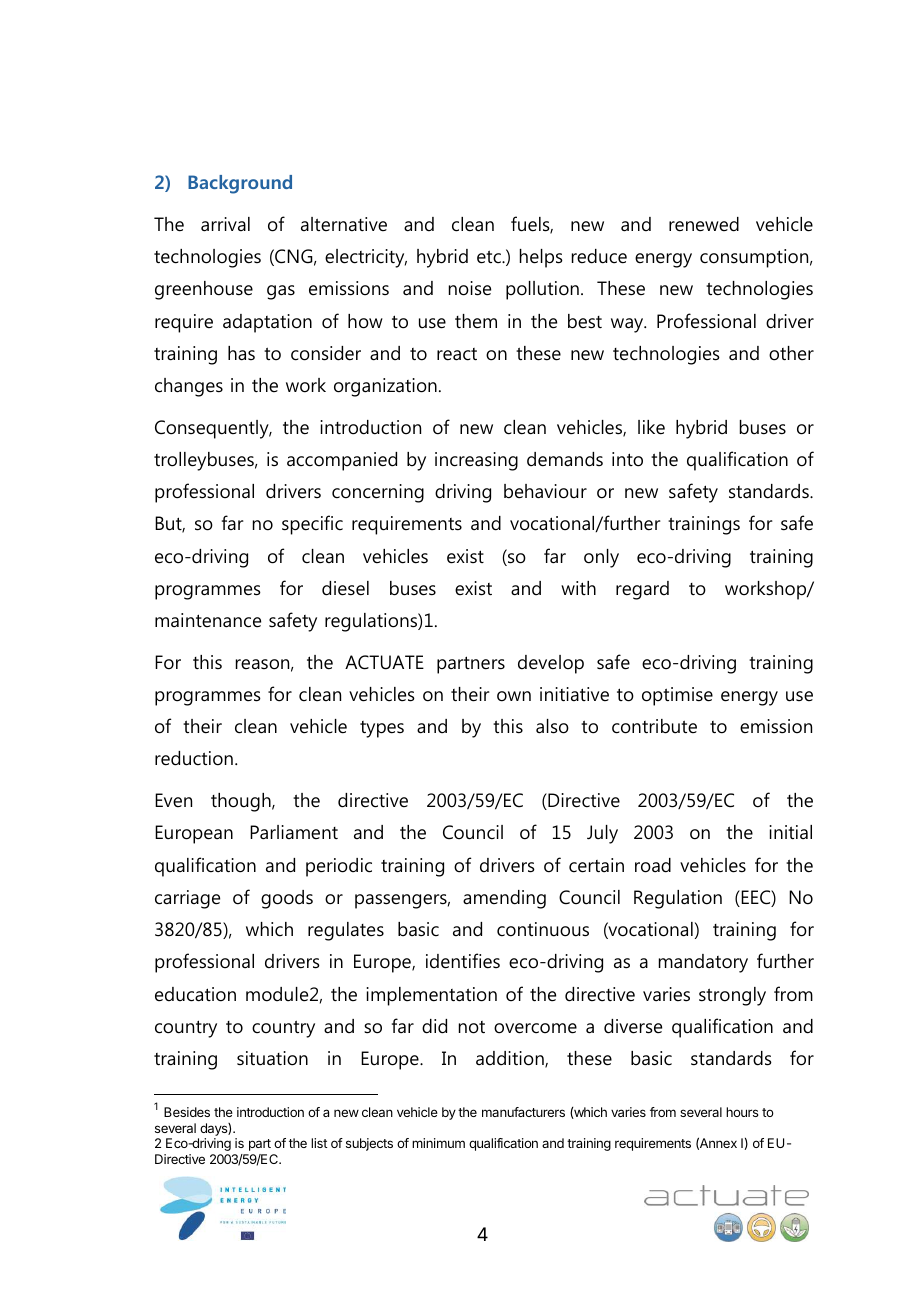 This screenshot has height=1308, width=924. What do you see at coordinates (742, 1112) in the screenshot?
I see `hours` at bounding box center [742, 1112].
